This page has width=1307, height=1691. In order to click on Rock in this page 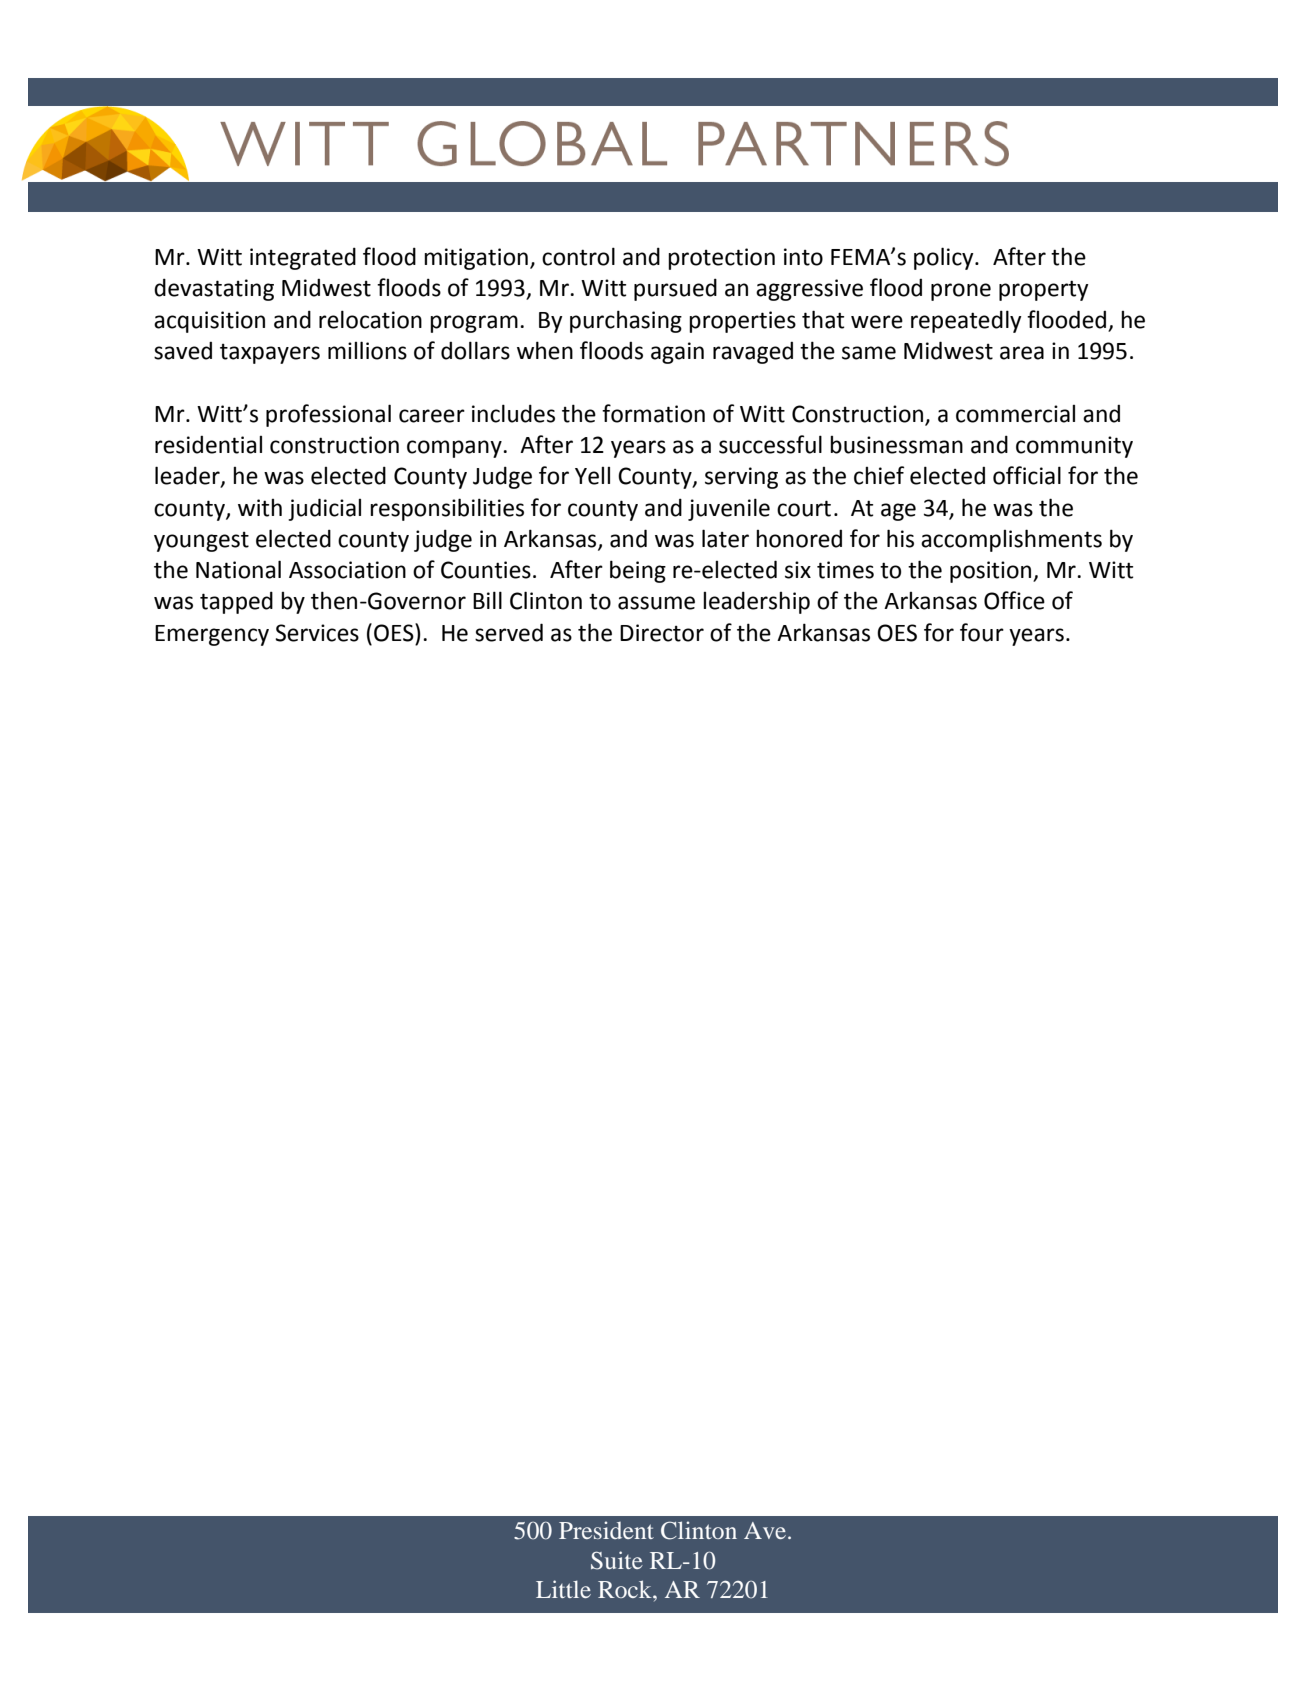, I will do `click(626, 1589)`.
